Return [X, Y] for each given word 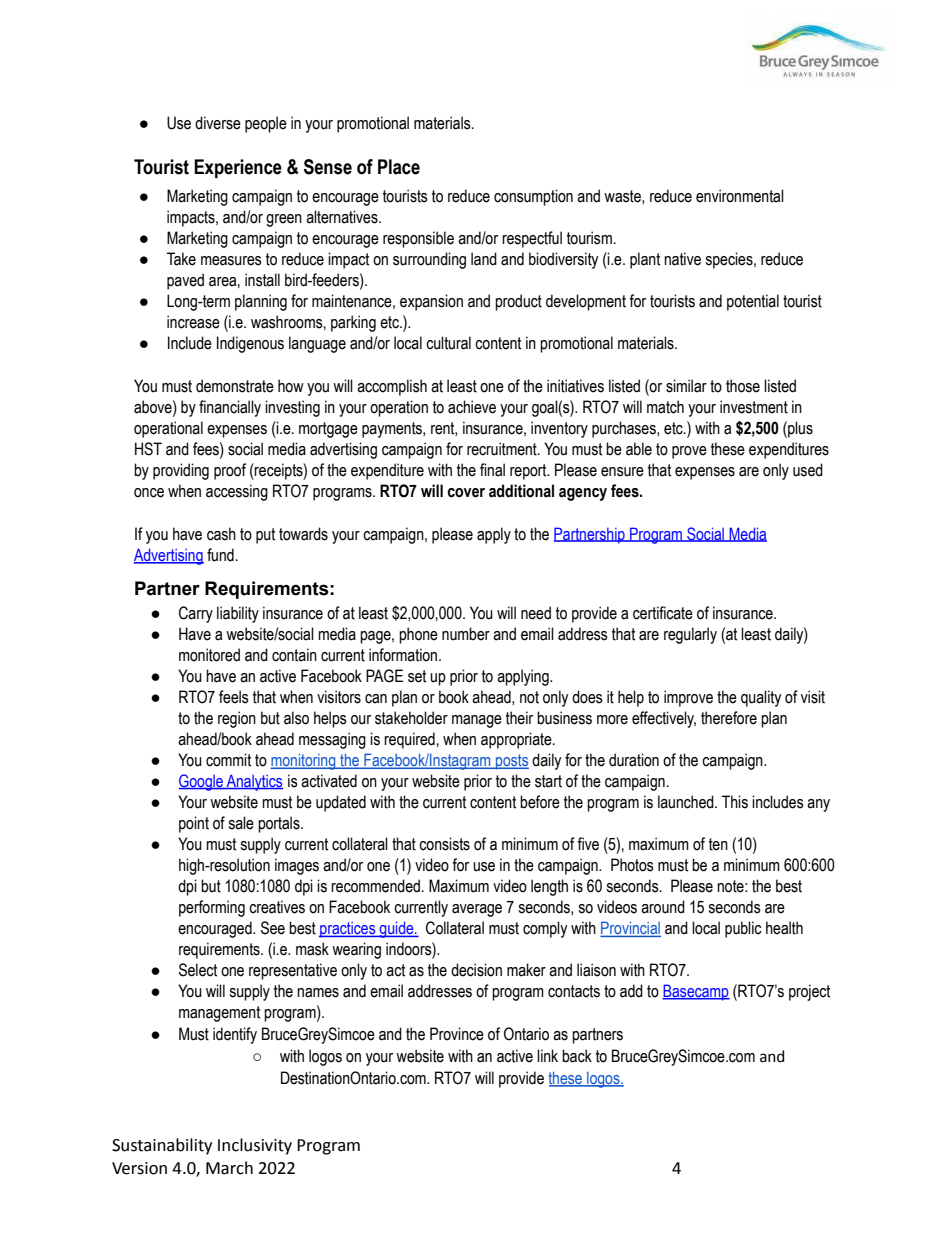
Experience [238, 168]
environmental [740, 196]
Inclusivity [255, 1146]
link [547, 1055]
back [577, 1056]
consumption [533, 197]
